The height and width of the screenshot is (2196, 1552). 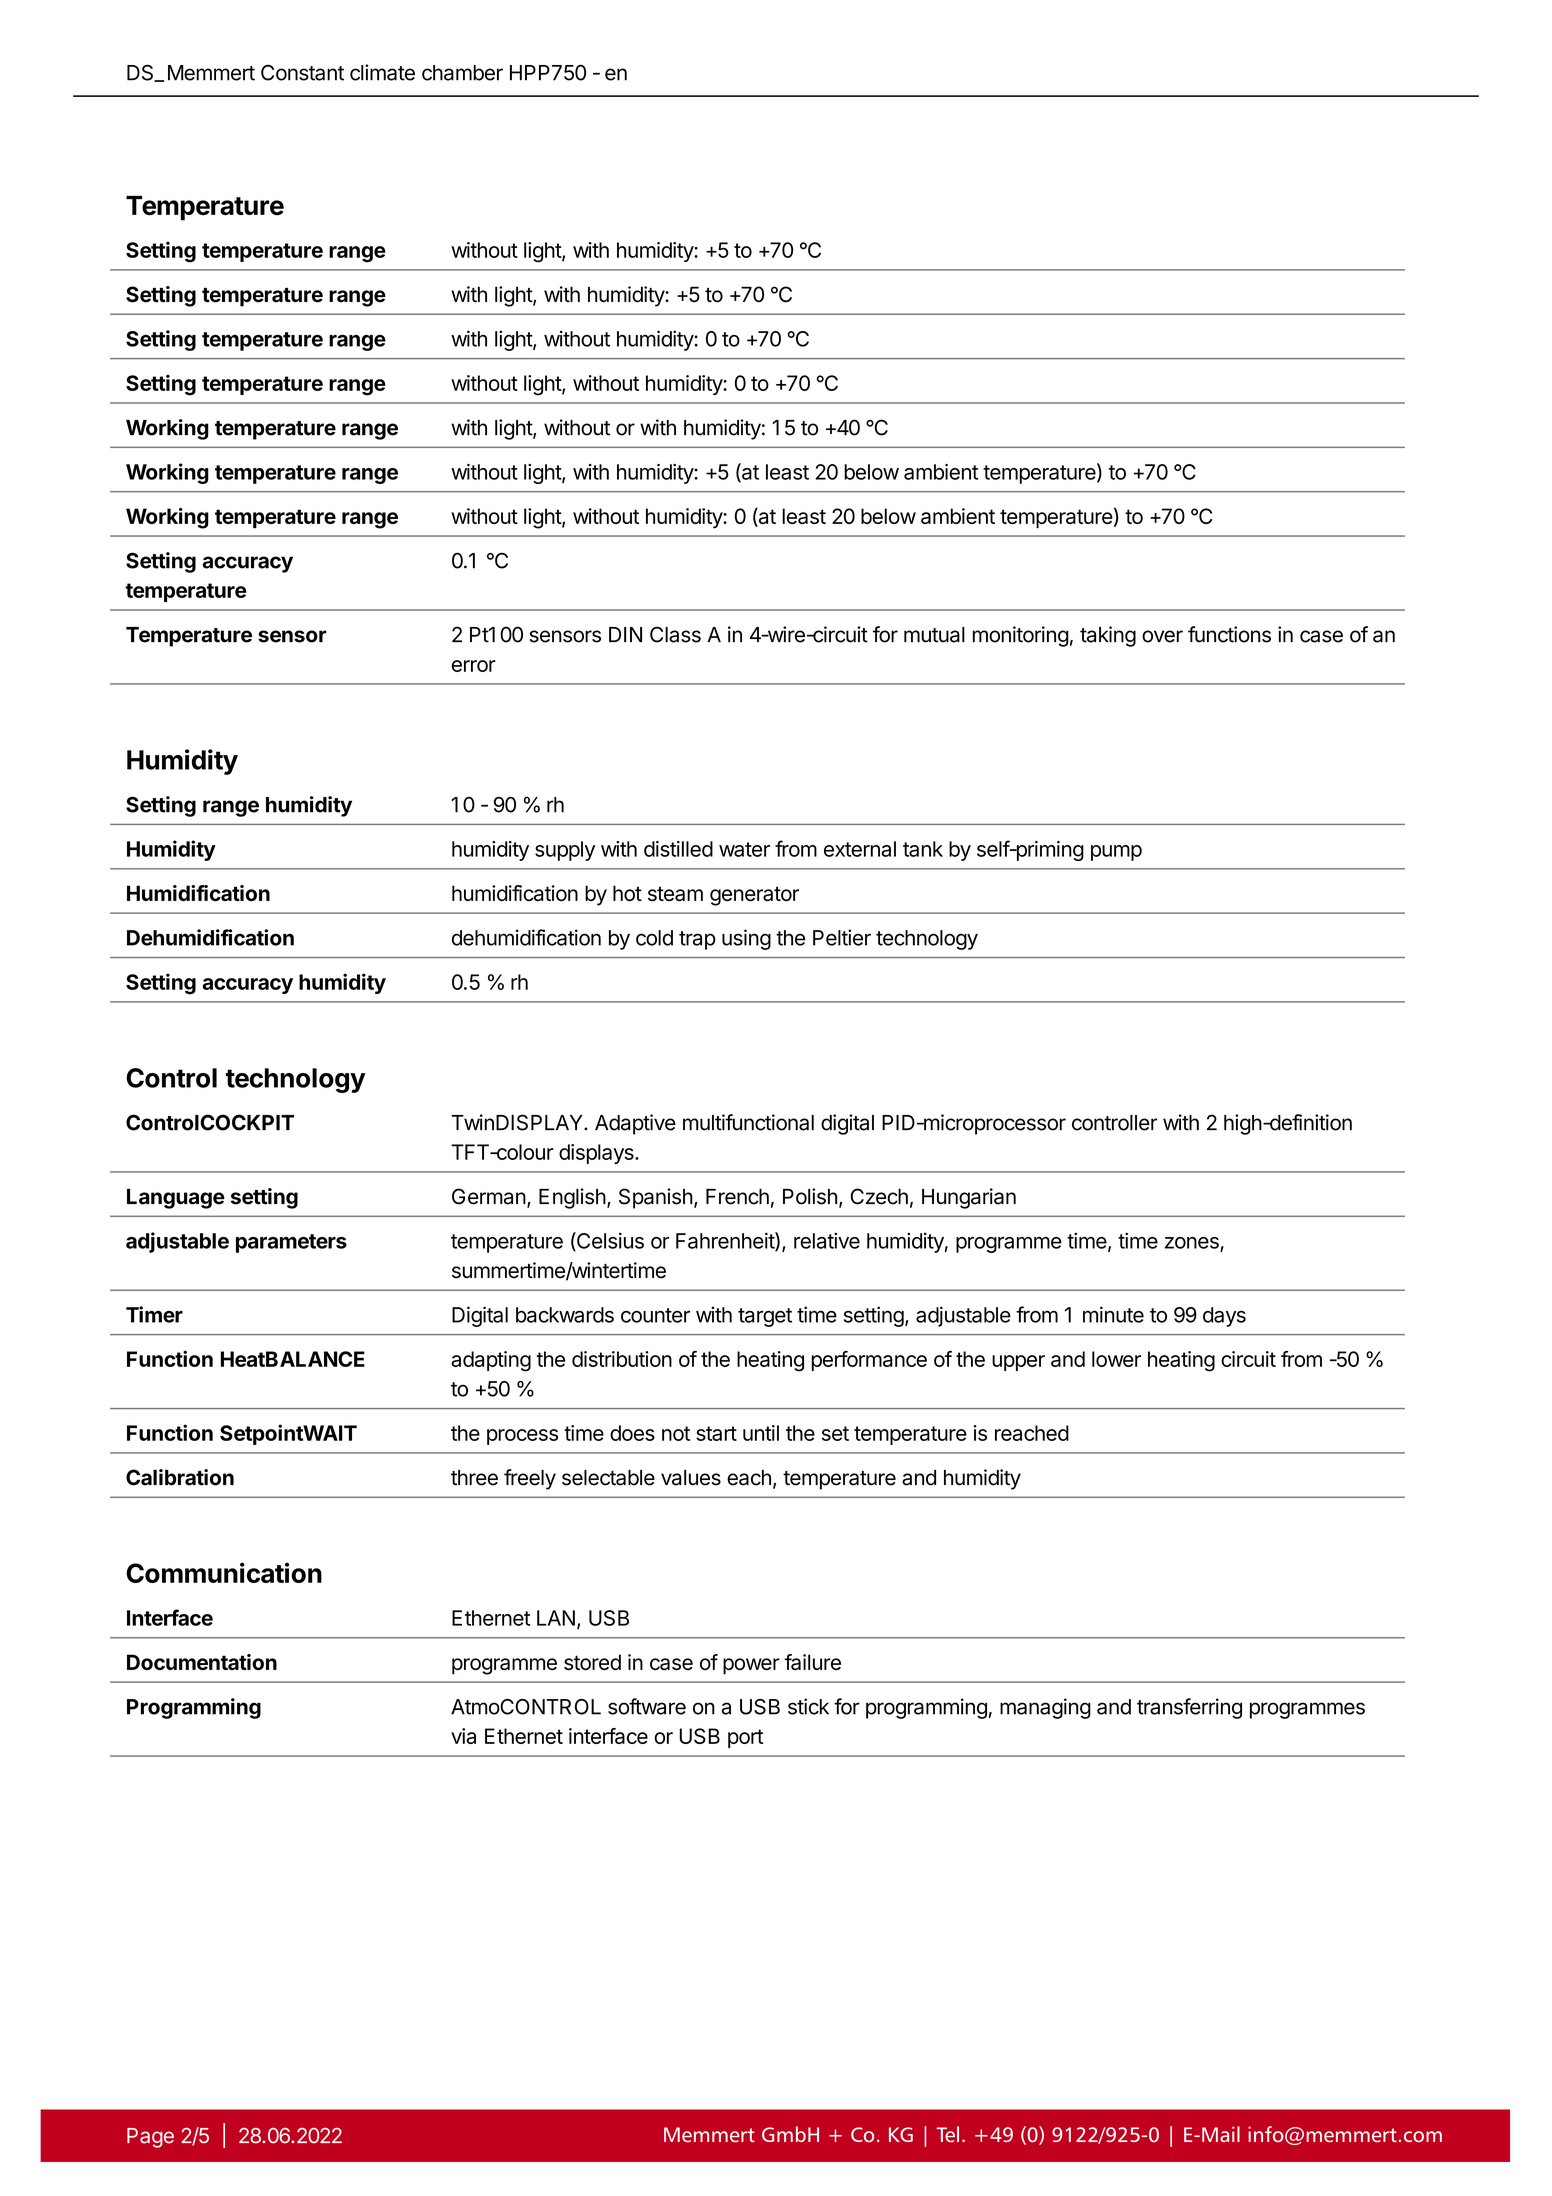 What do you see at coordinates (635, 1124) in the screenshot?
I see `Adaptive` at bounding box center [635, 1124].
